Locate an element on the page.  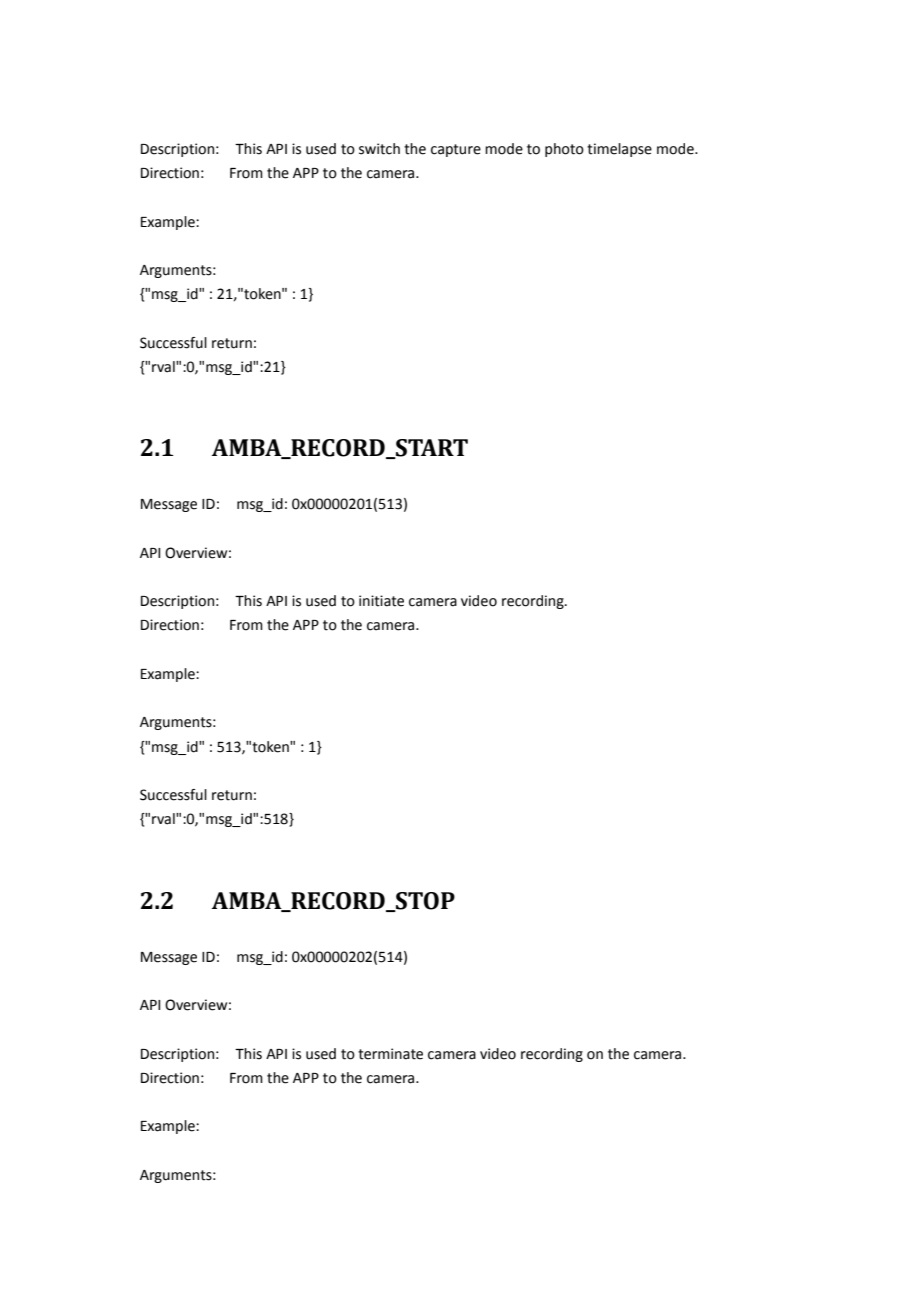
photo is located at coordinates (564, 150).
